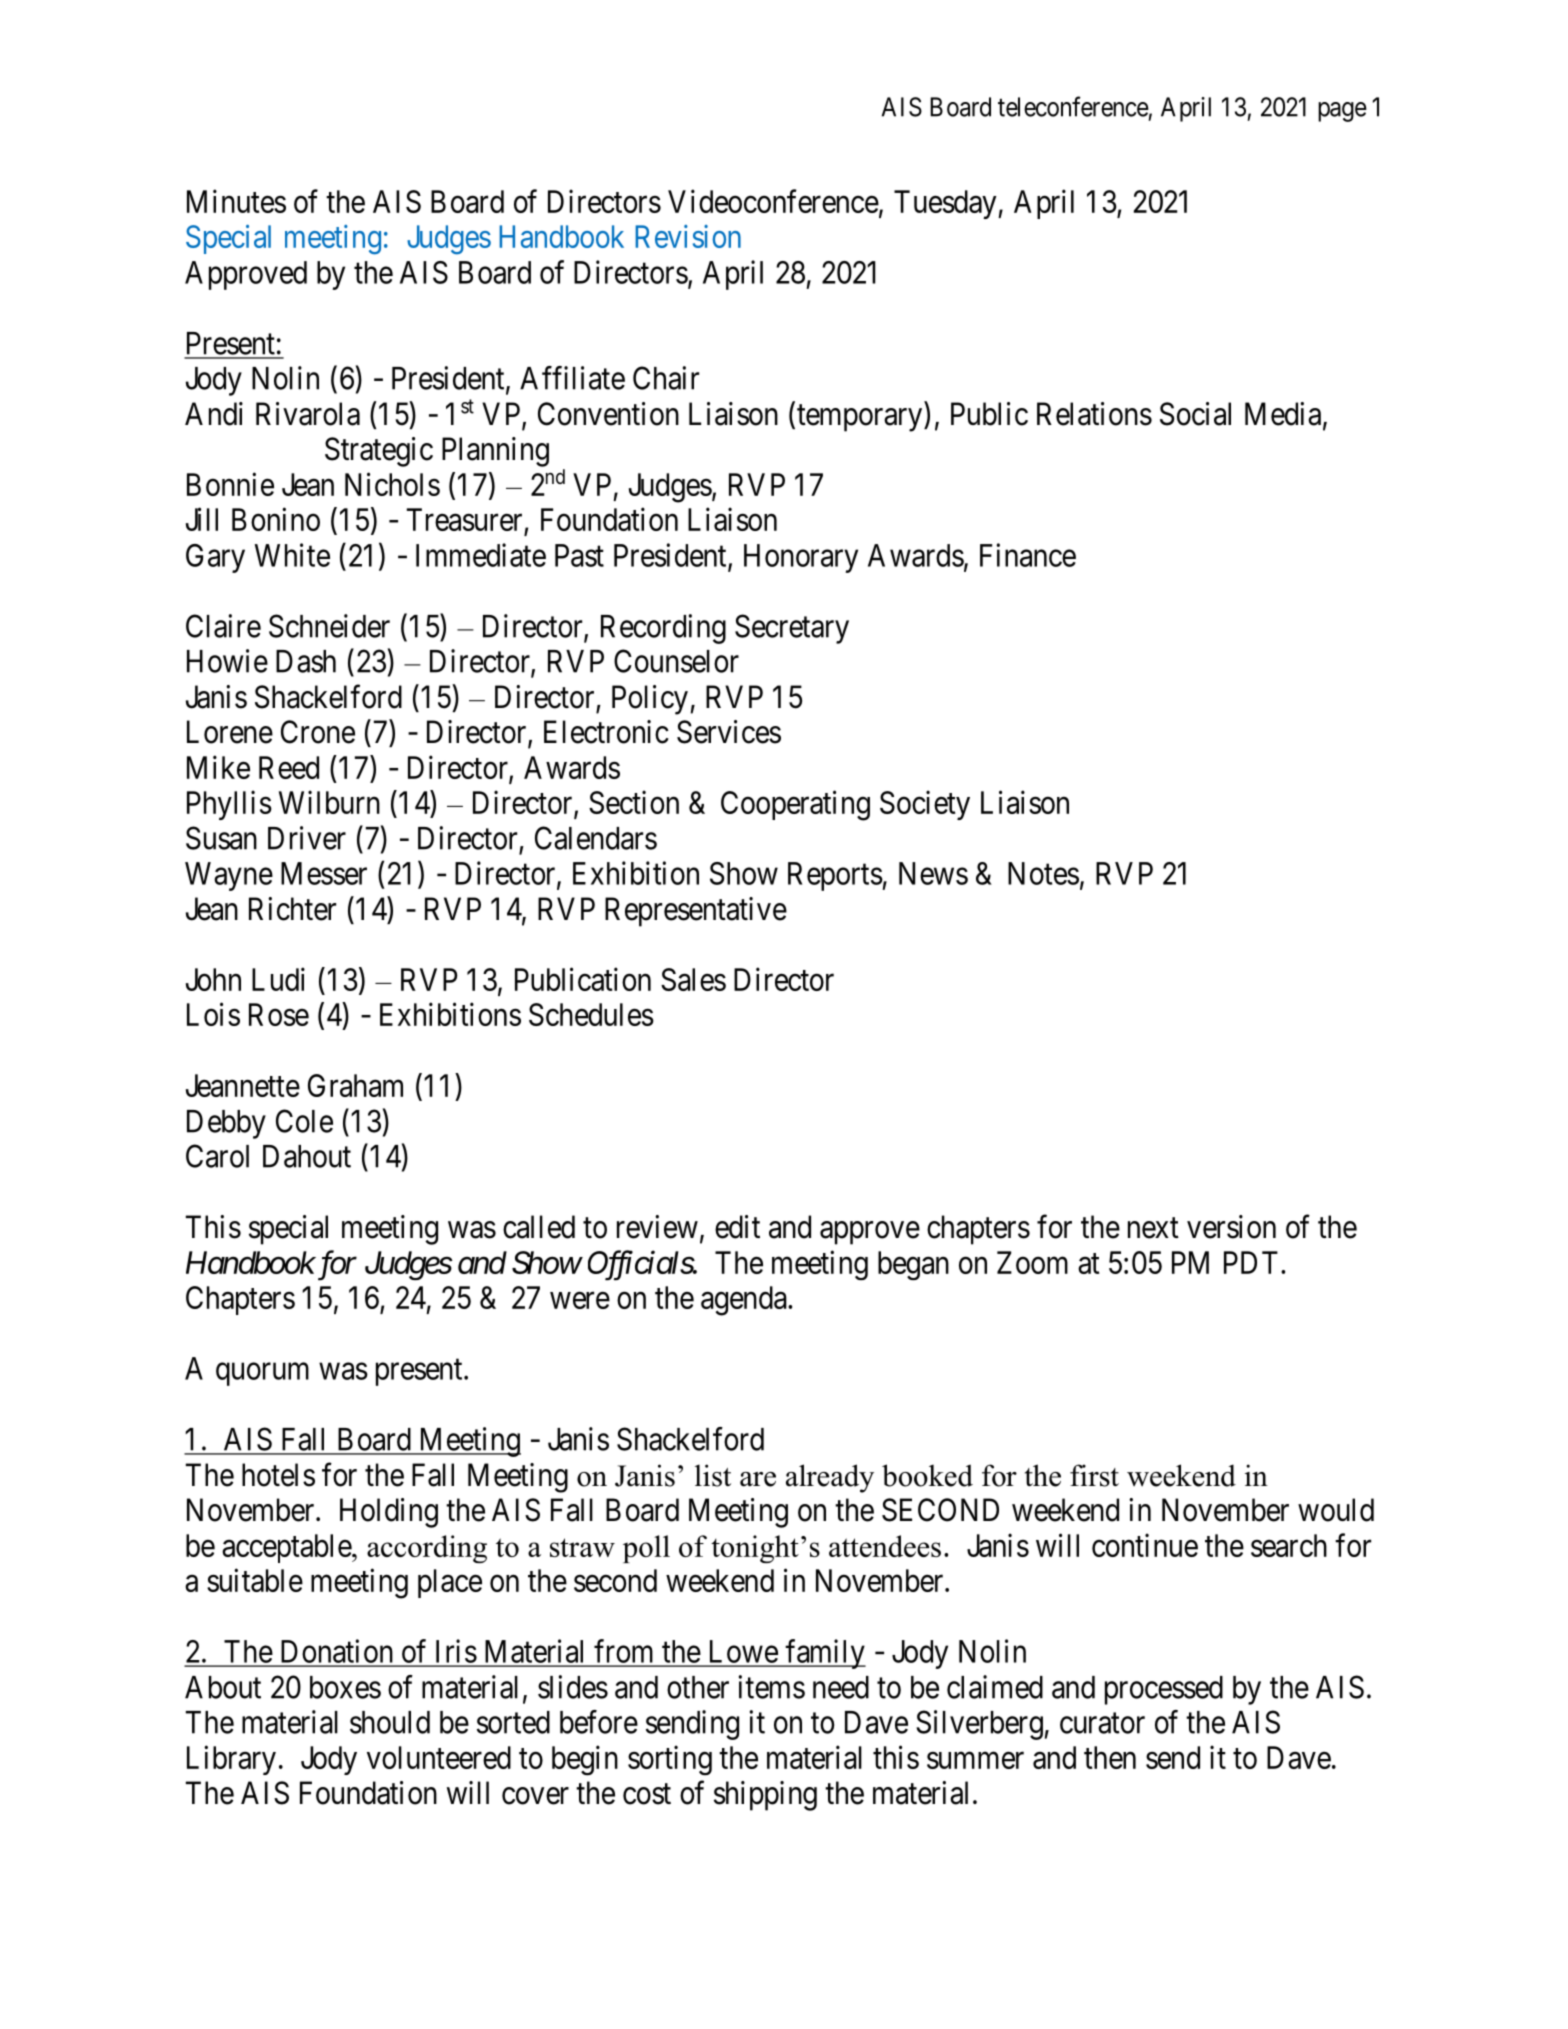 This image has height=2029, width=1568. I want to click on shipping, so click(765, 1796).
